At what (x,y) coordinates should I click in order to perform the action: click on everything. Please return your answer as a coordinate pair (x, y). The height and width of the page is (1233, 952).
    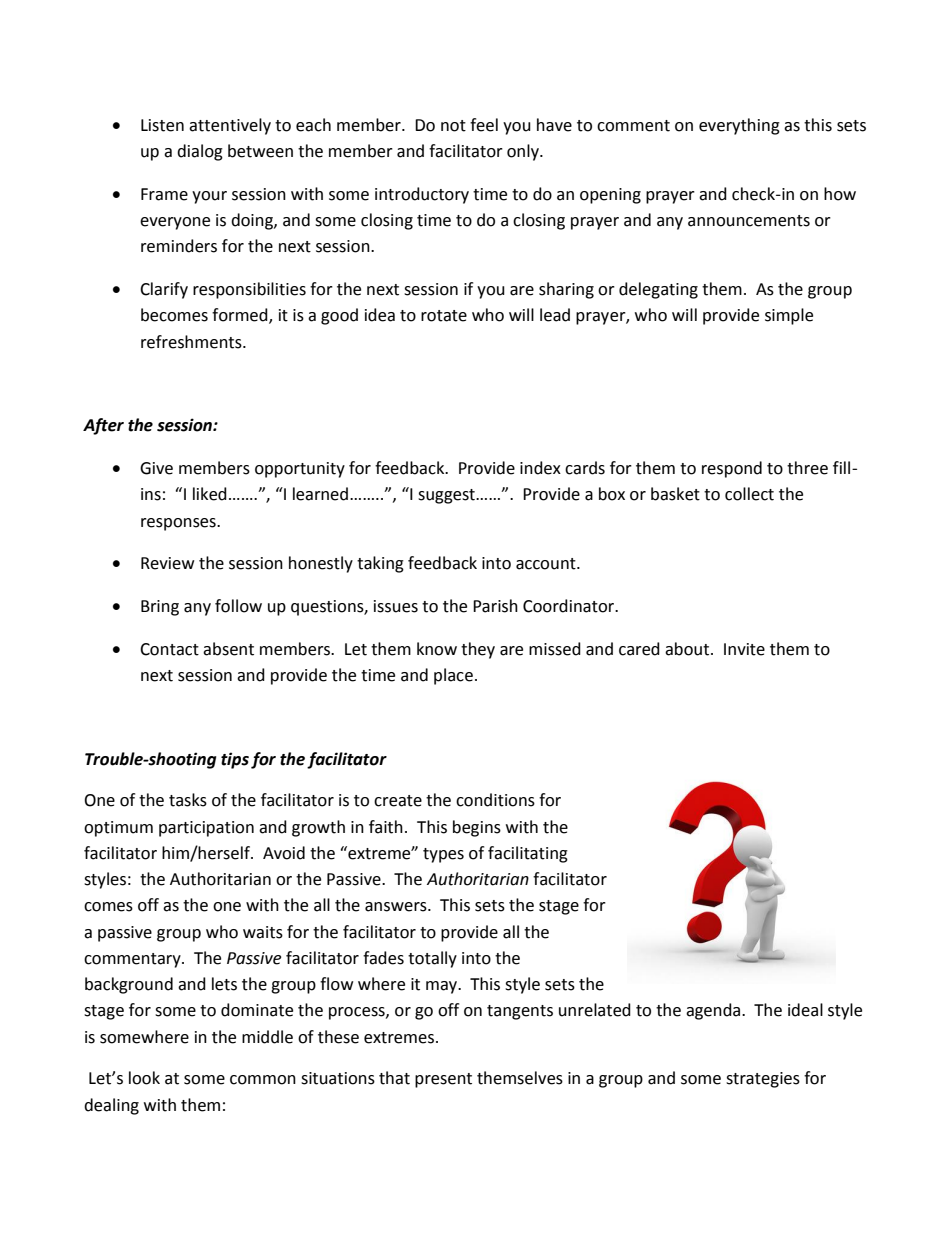
    Looking at the image, I should click on (739, 126).
